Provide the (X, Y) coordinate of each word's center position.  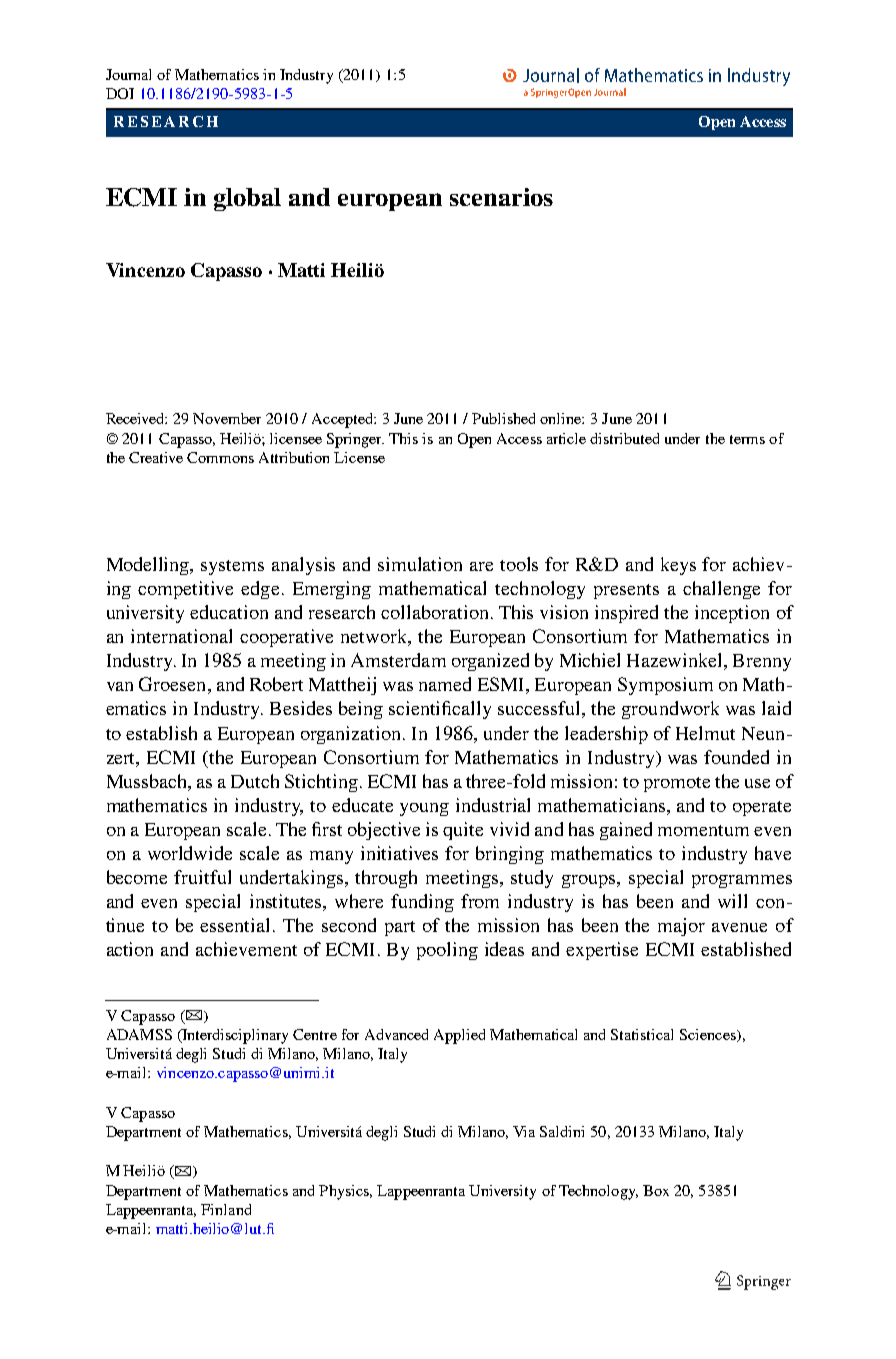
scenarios (501, 197)
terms (747, 439)
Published (503, 418)
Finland (226, 1209)
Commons (220, 457)
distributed (624, 438)
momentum (703, 830)
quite (463, 831)
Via (524, 1131)
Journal (128, 74)
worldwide (190, 853)
